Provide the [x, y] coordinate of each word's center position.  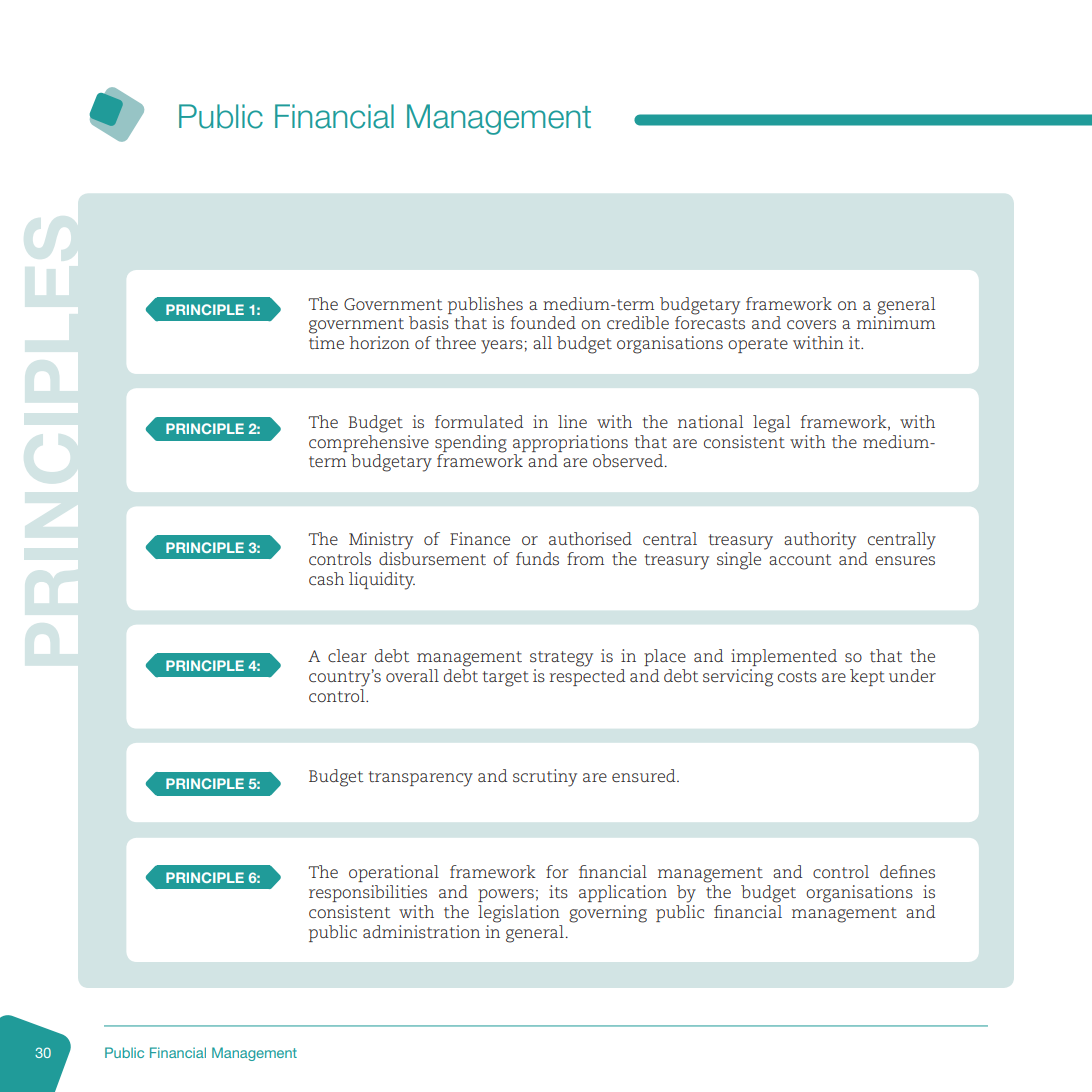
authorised [590, 538]
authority [820, 541]
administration [421, 931]
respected [587, 677]
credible [638, 322]
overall [412, 675]
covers [811, 324]
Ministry [381, 541]
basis [429, 322]
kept [867, 677]
